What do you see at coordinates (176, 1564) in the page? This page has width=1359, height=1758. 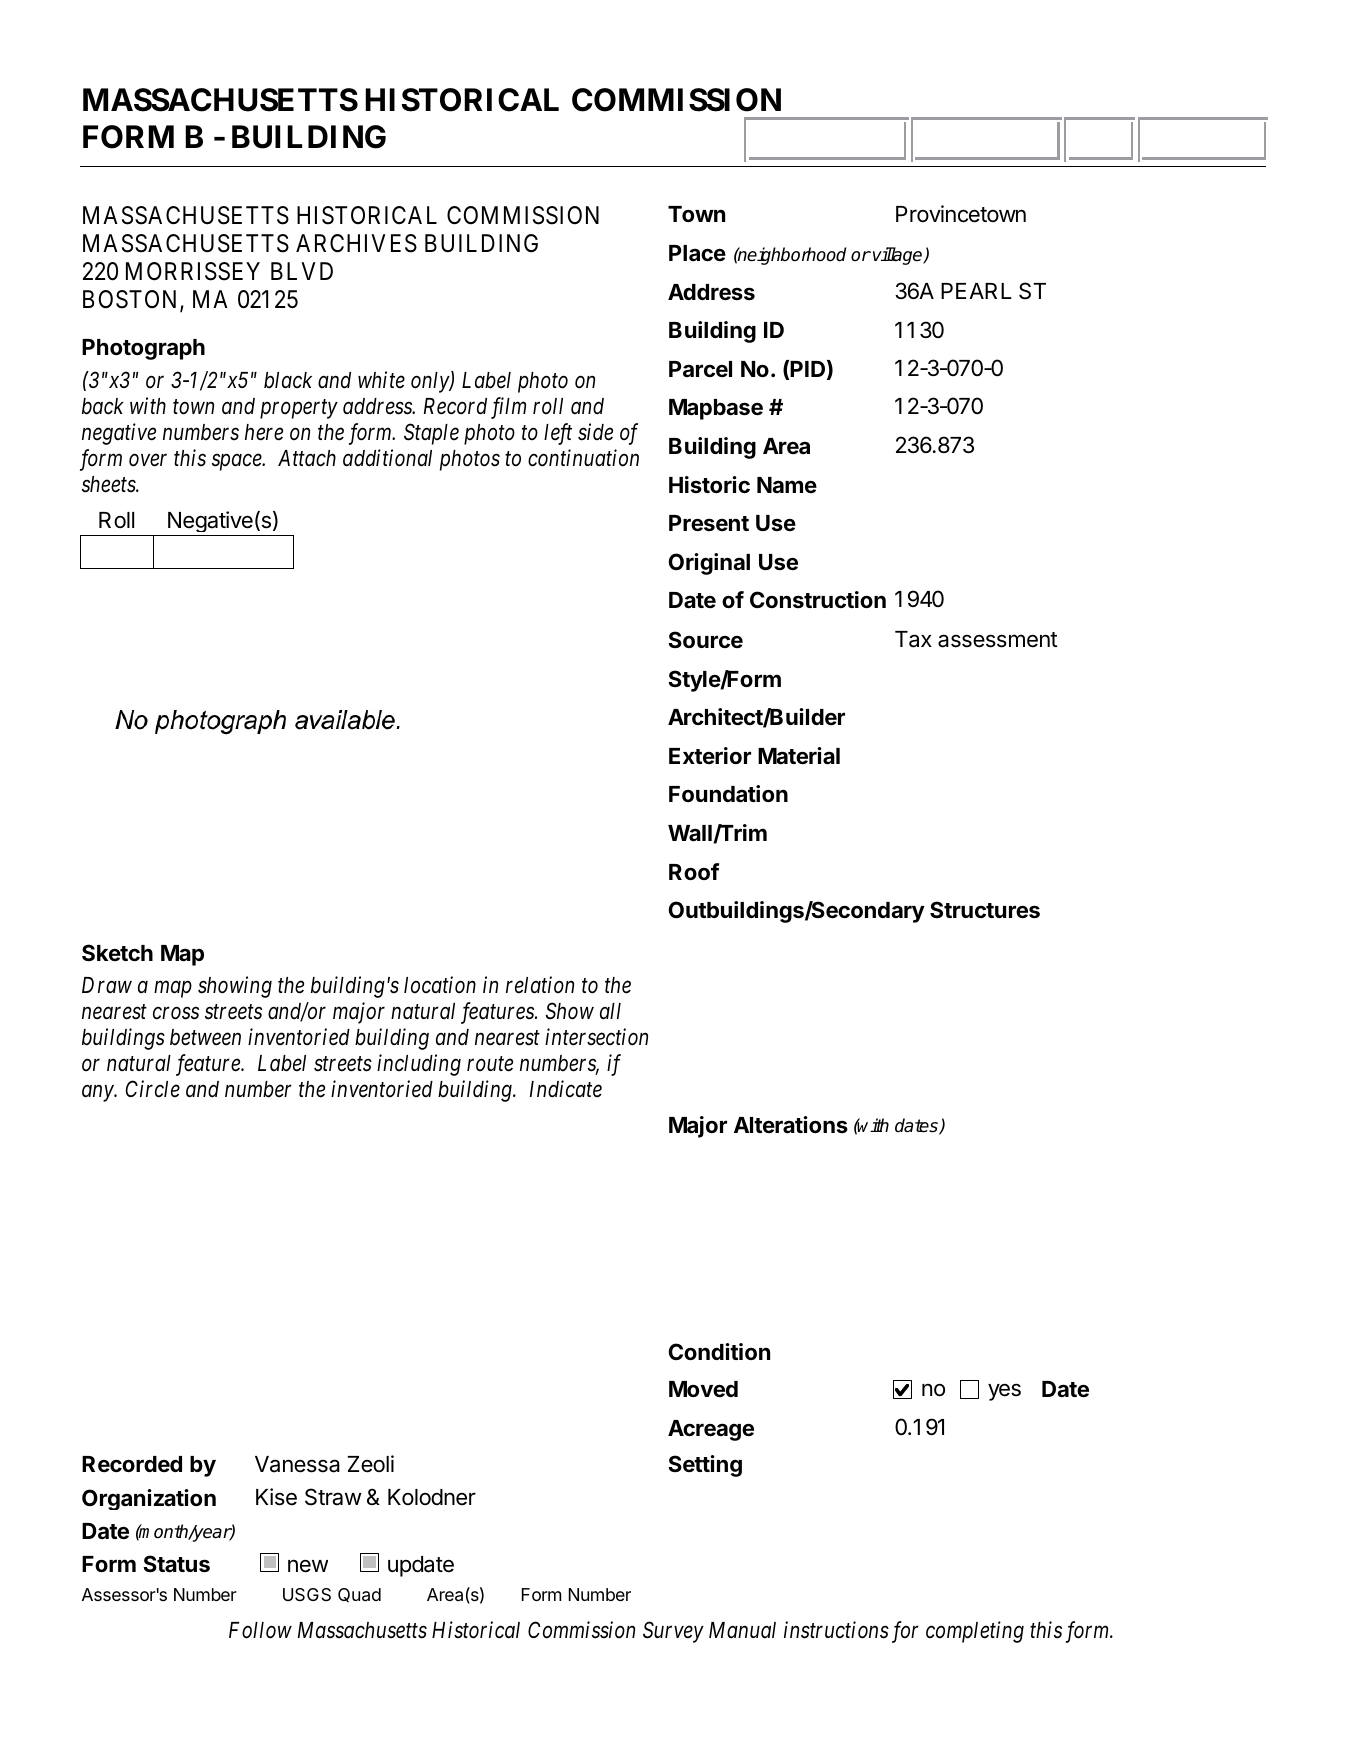 I see `Status` at bounding box center [176, 1564].
